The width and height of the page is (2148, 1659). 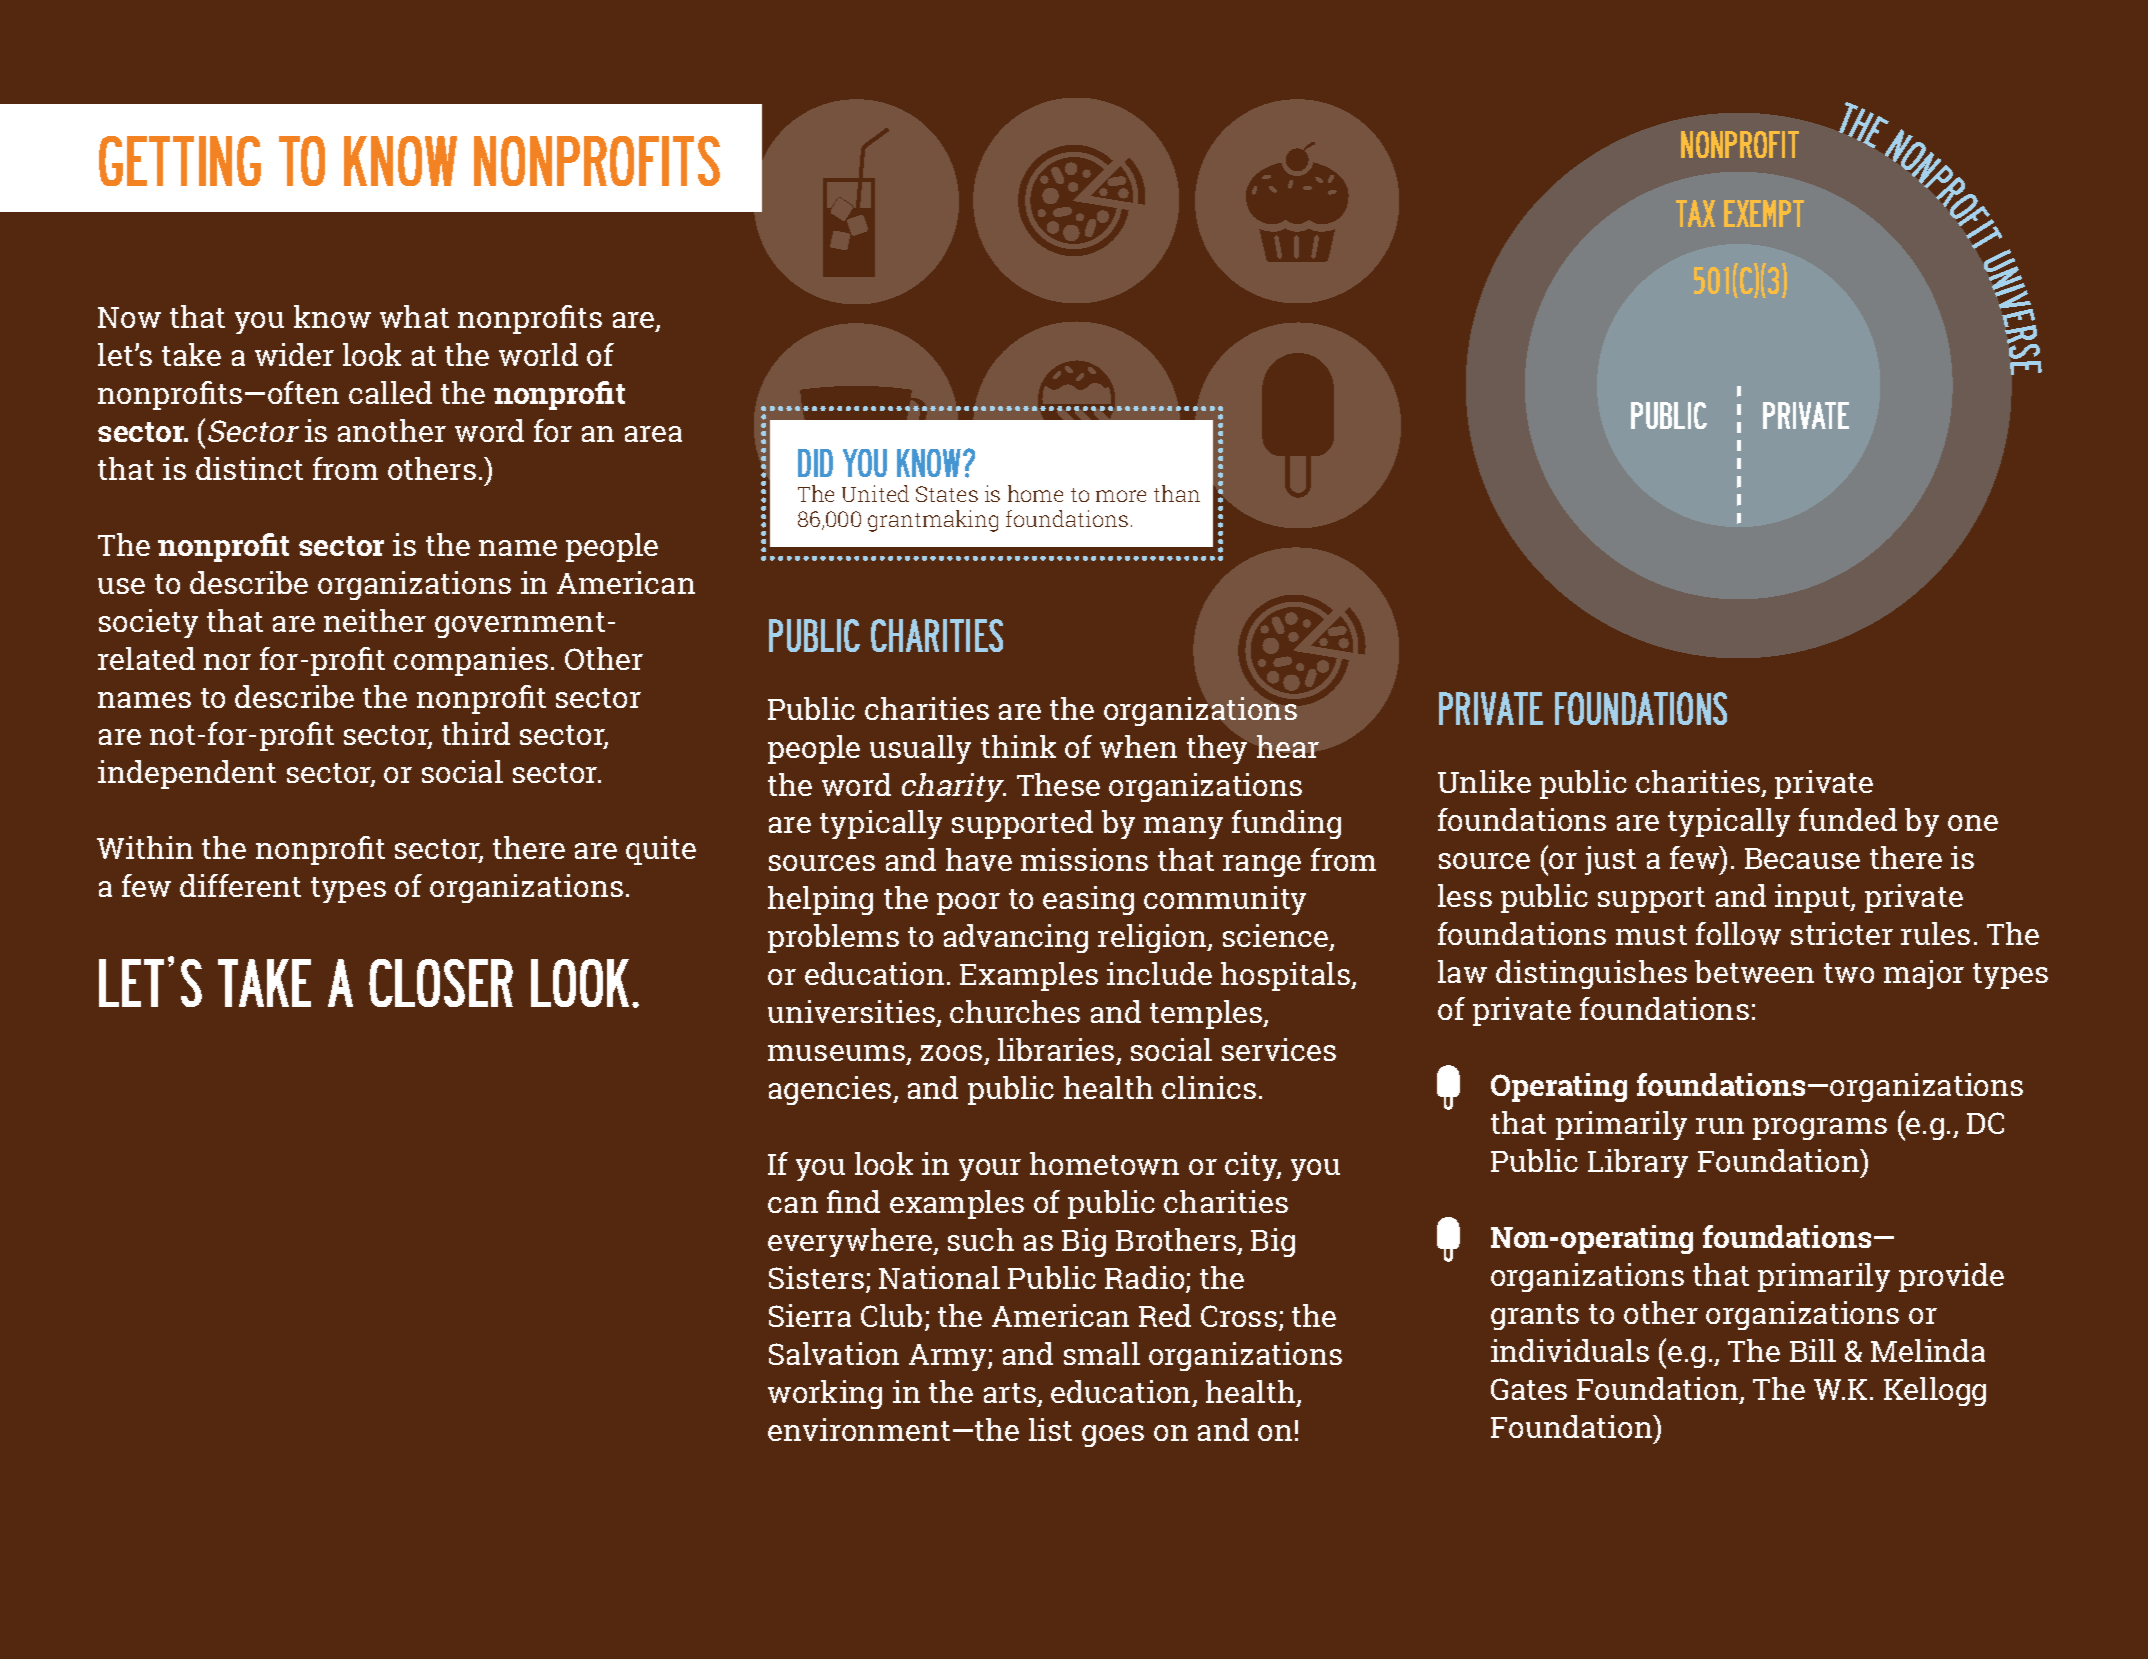 What do you see at coordinates (825, 1394) in the page?
I see `working` at bounding box center [825, 1394].
